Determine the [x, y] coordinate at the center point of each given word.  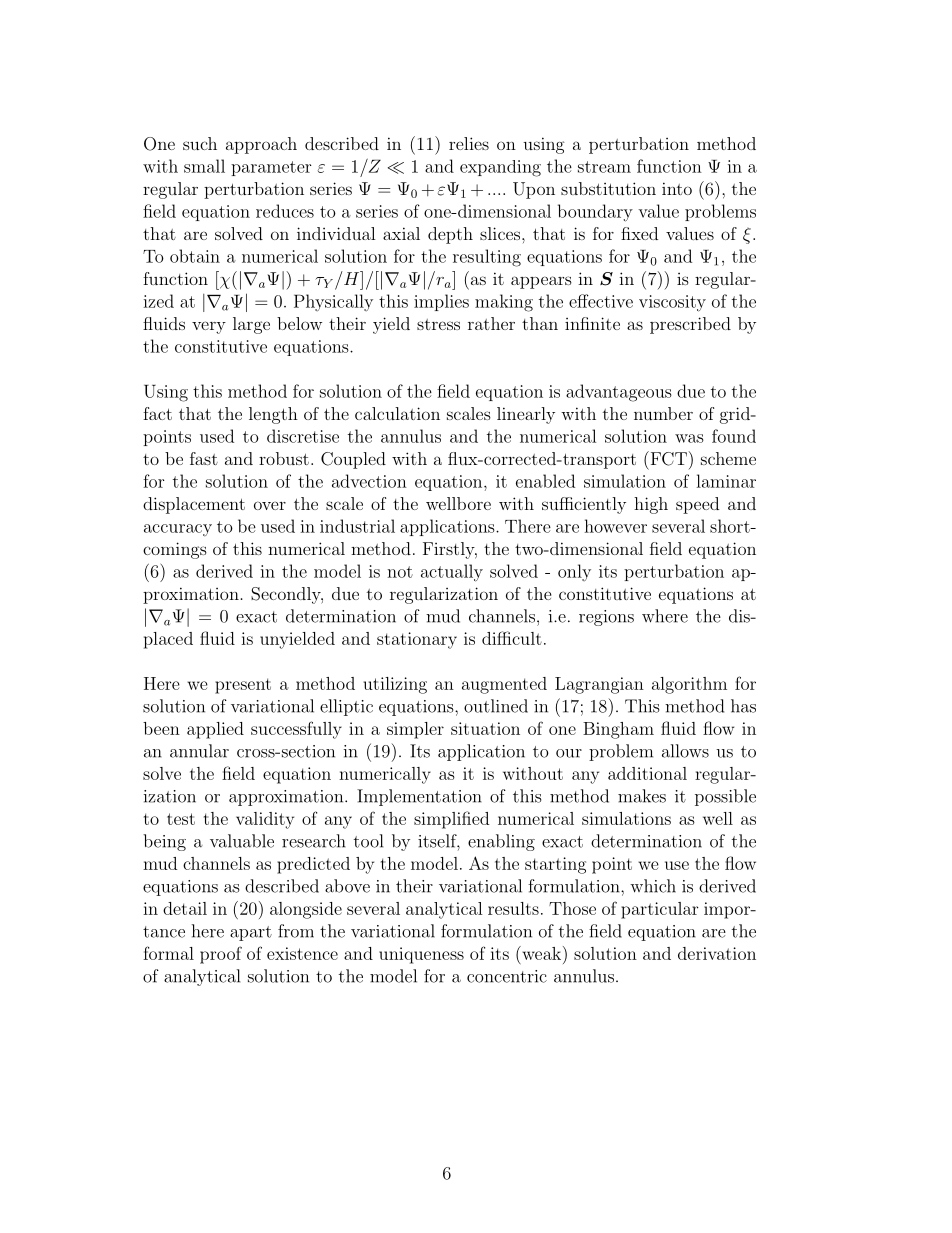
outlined [496, 706]
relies [469, 143]
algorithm [689, 685]
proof [221, 955]
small [204, 166]
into [677, 188]
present [243, 686]
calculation [397, 413]
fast [204, 458]
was [689, 438]
